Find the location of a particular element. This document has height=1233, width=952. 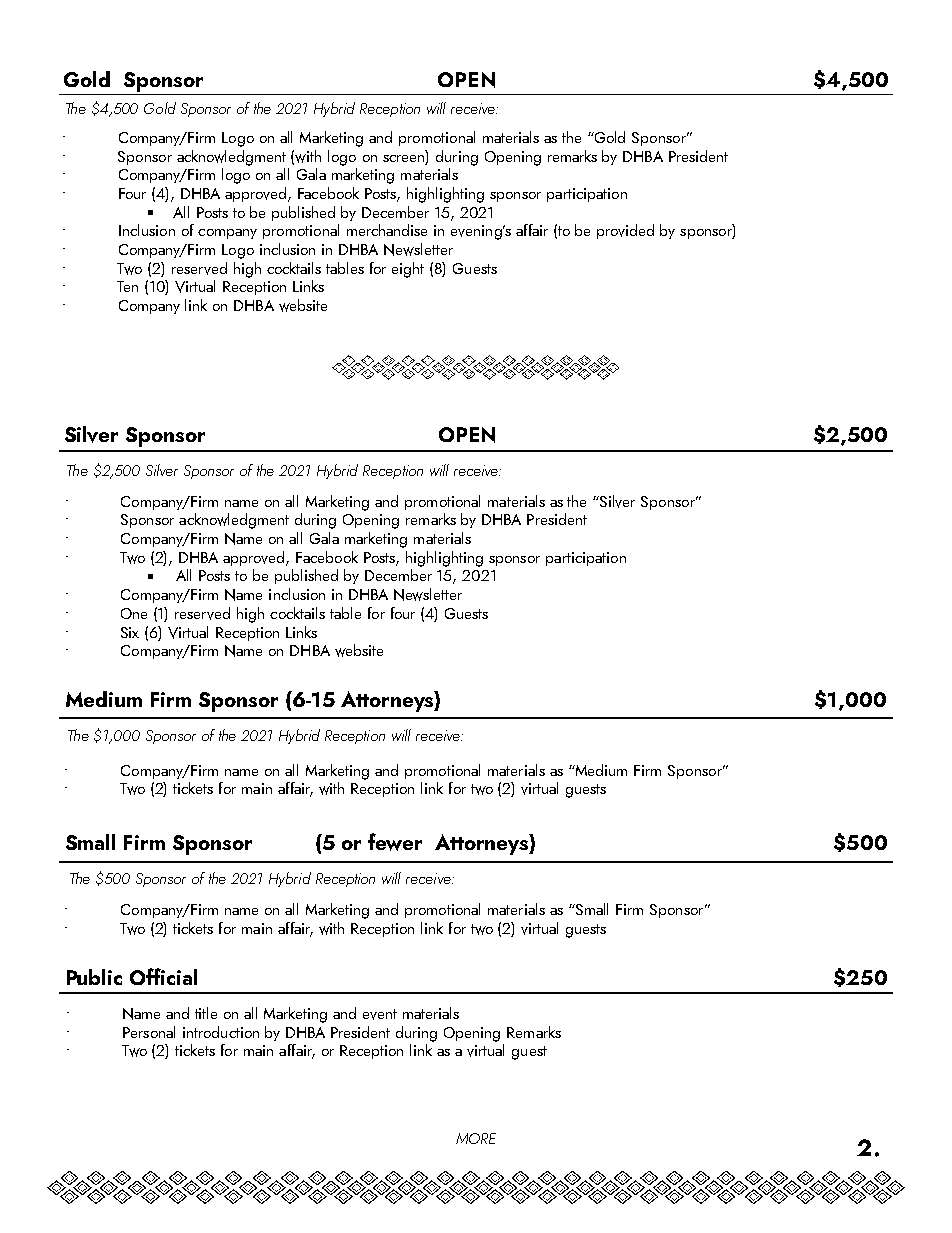

Personal is located at coordinates (149, 1032).
